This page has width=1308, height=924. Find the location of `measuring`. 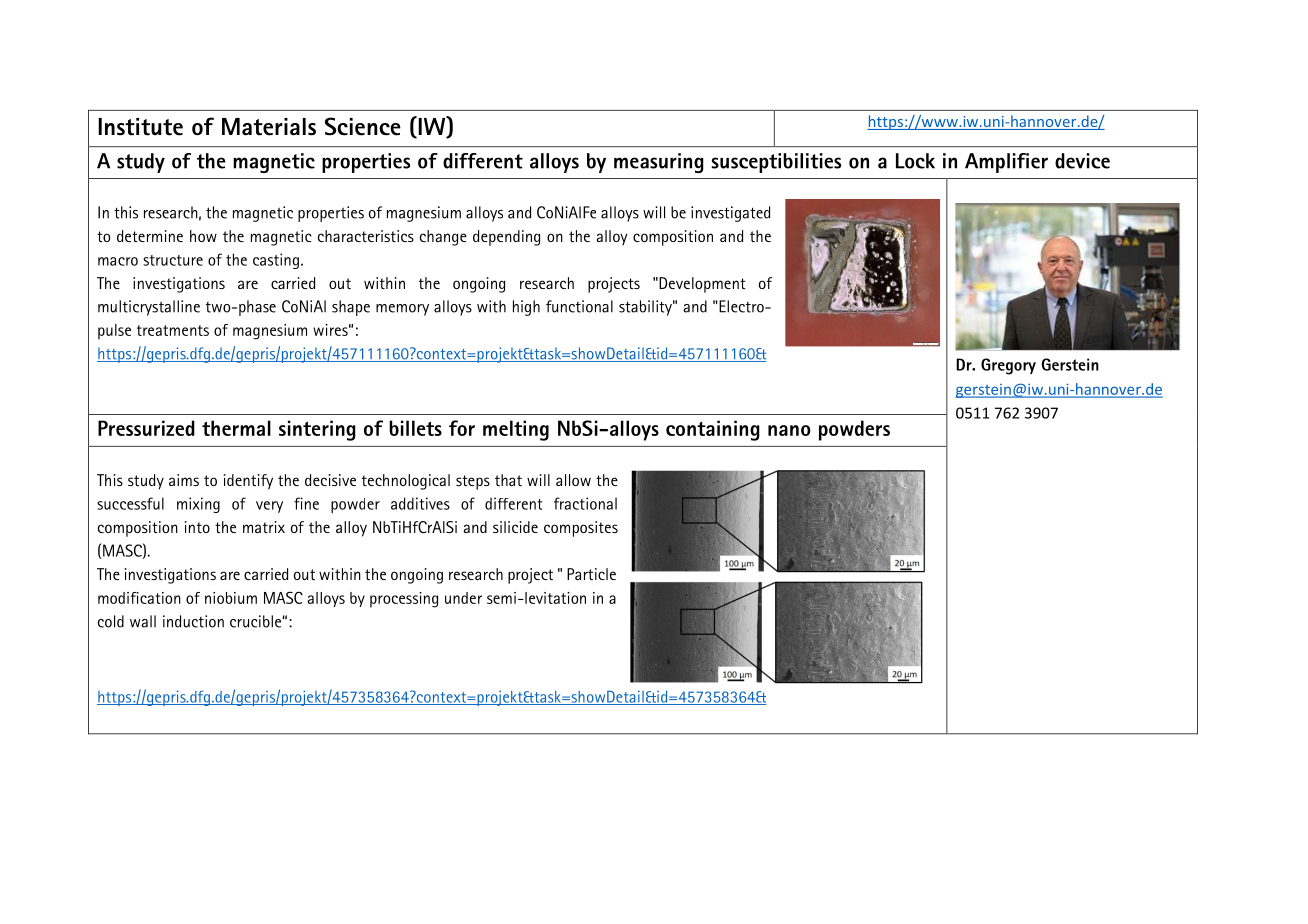

measuring is located at coordinates (659, 163).
